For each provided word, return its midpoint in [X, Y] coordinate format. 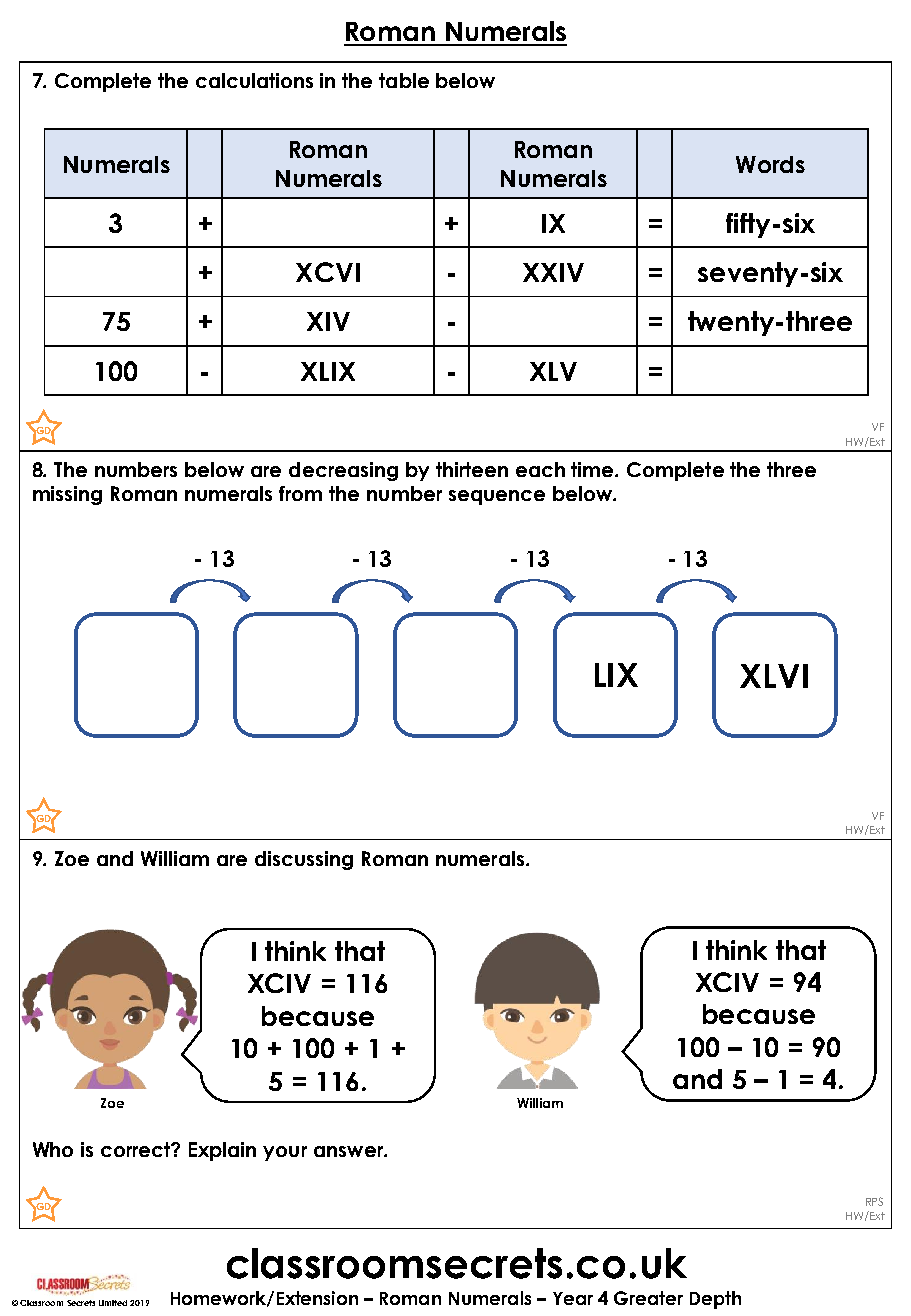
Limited [113, 1303]
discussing [304, 860]
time [594, 469]
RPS [874, 1201]
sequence [497, 497]
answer [349, 1151]
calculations [254, 80]
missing [67, 495]
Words [770, 164]
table [404, 80]
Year [573, 1298]
